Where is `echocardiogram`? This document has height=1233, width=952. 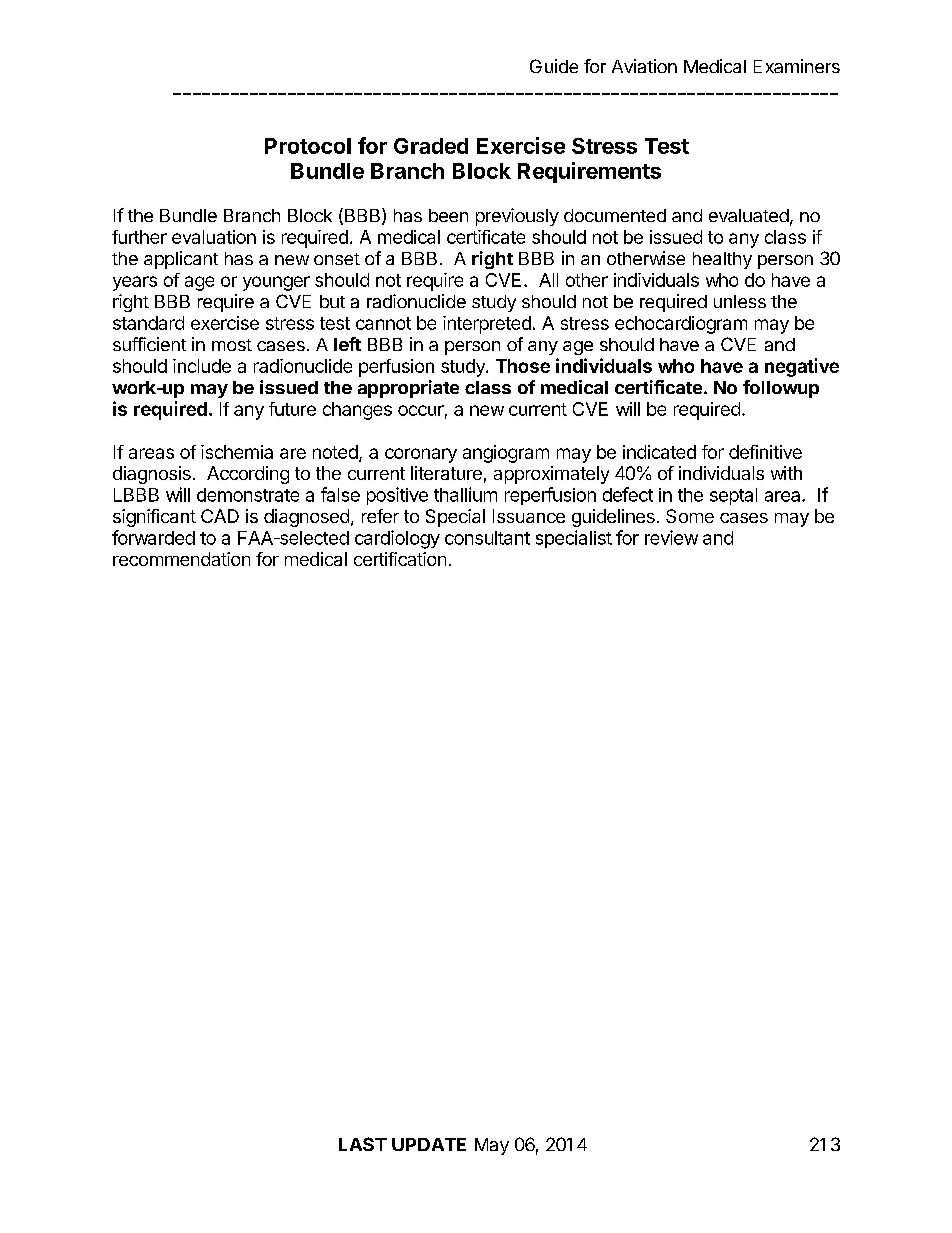
echocardiogram is located at coordinates (681, 325).
